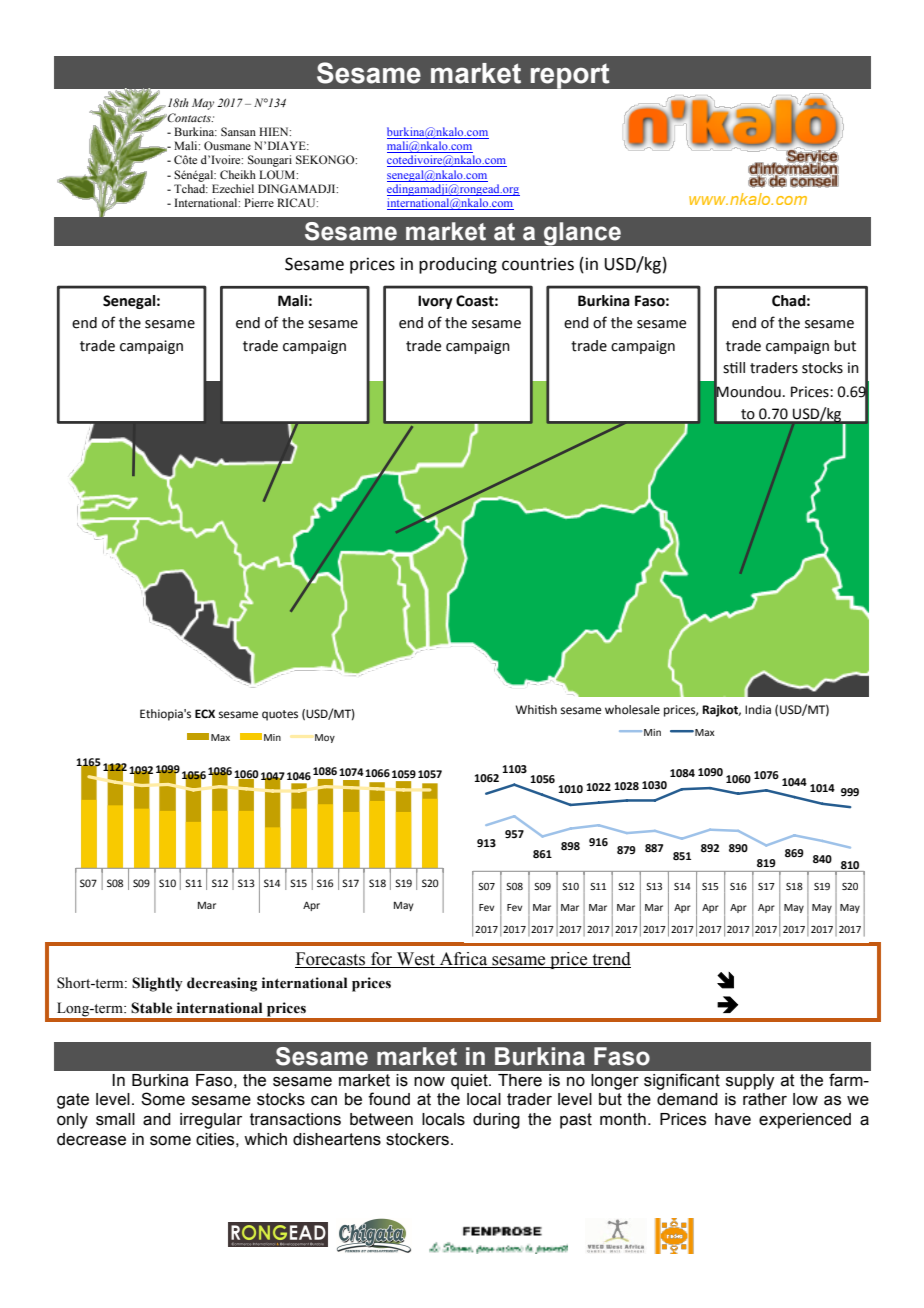 This screenshot has width=924, height=1308. Describe the element at coordinates (463, 959) in the screenshot. I see `Africa` at that location.
